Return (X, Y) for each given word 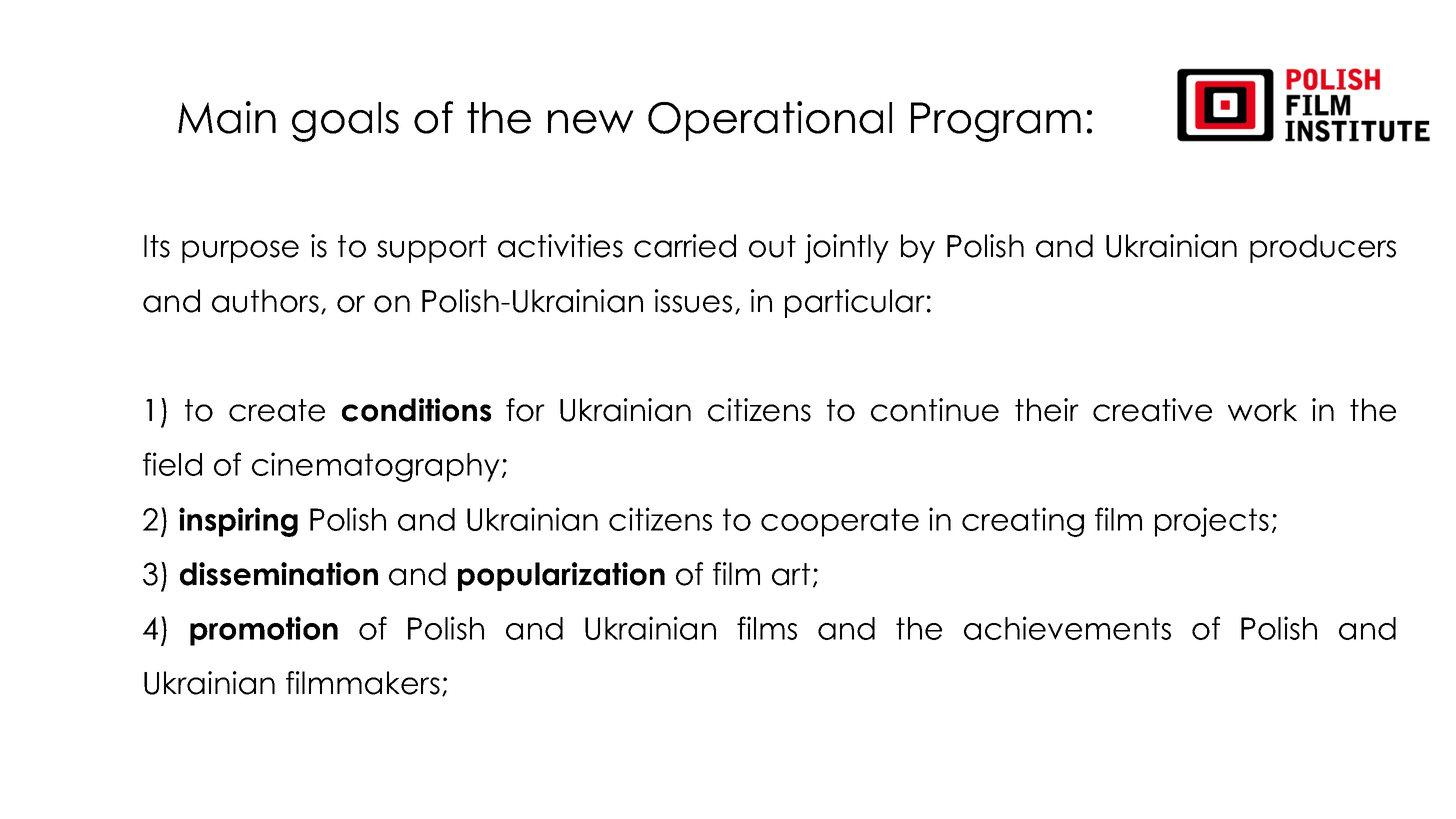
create (277, 410)
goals (345, 122)
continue (935, 410)
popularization (561, 576)
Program (996, 122)
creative (1152, 410)
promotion (264, 631)
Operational (770, 121)
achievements (1067, 628)
